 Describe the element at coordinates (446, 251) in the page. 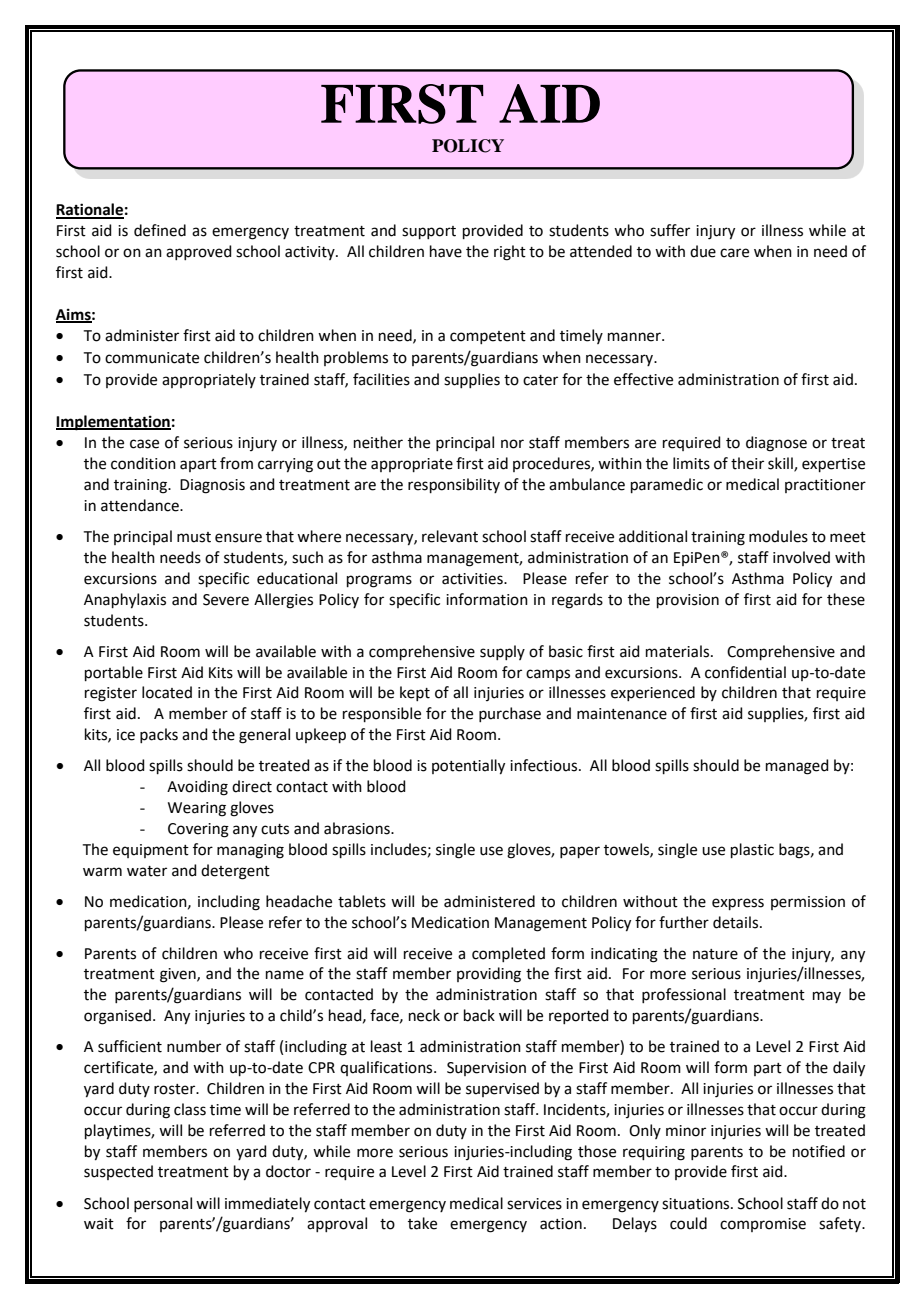

I see `have` at that location.
